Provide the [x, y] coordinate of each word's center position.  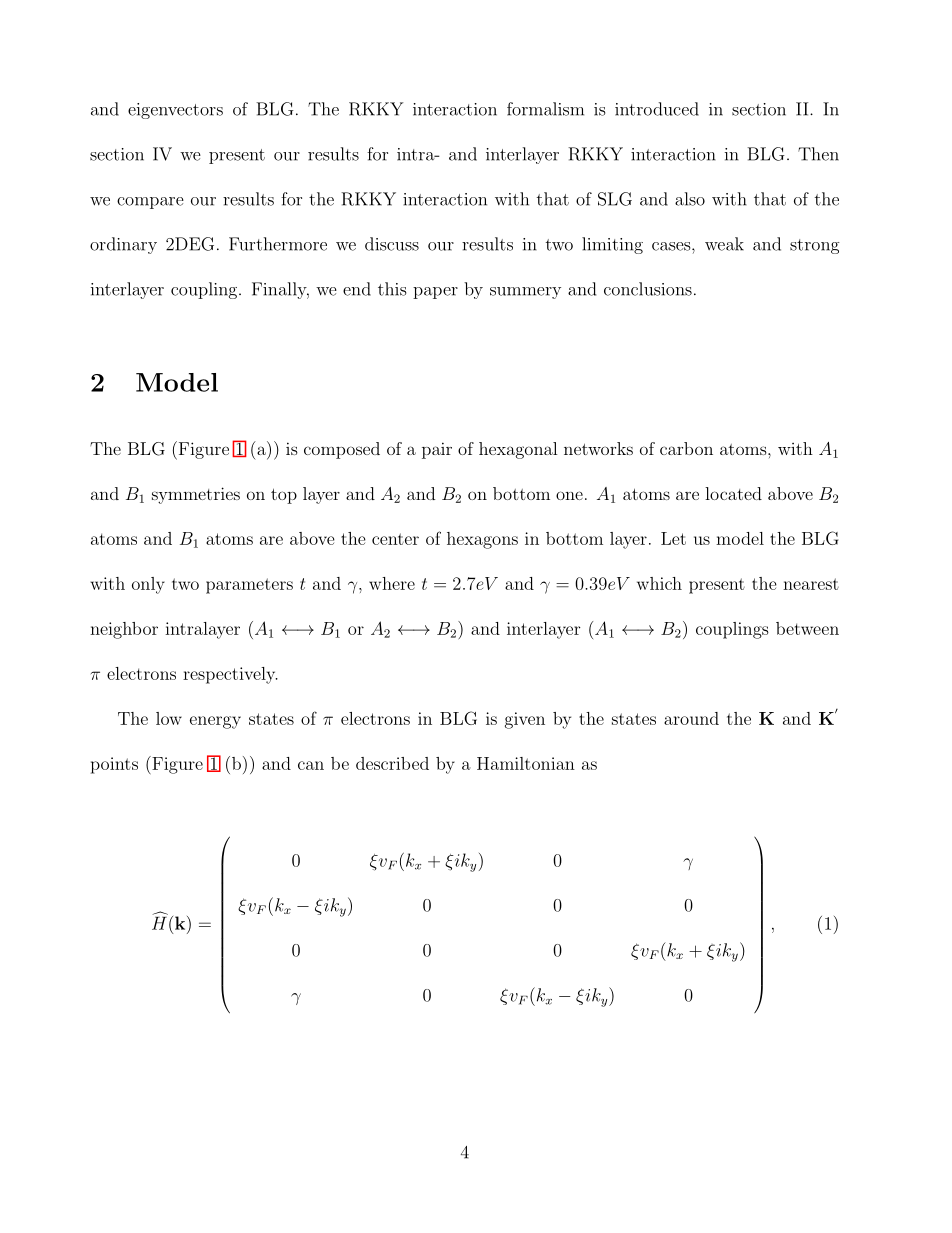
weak [724, 244]
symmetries [196, 495]
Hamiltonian [526, 763]
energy [215, 722]
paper [435, 293]
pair [437, 450]
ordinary [123, 245]
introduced [657, 109]
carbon [686, 448]
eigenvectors [175, 111]
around [691, 718]
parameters [249, 586]
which [659, 583]
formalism [545, 109]
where [392, 583]
